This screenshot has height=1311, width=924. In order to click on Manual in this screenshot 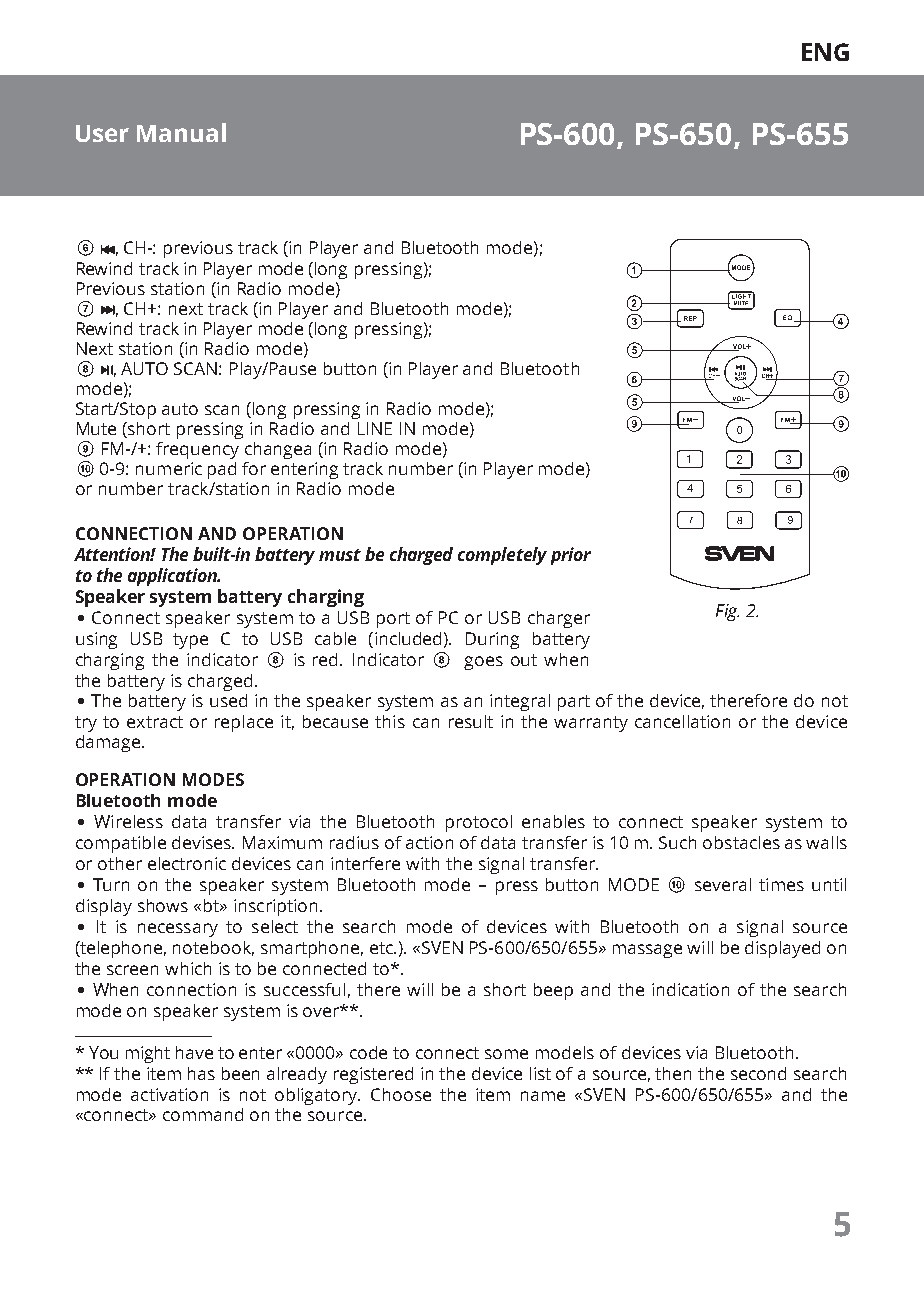, I will do `click(181, 132)`.
